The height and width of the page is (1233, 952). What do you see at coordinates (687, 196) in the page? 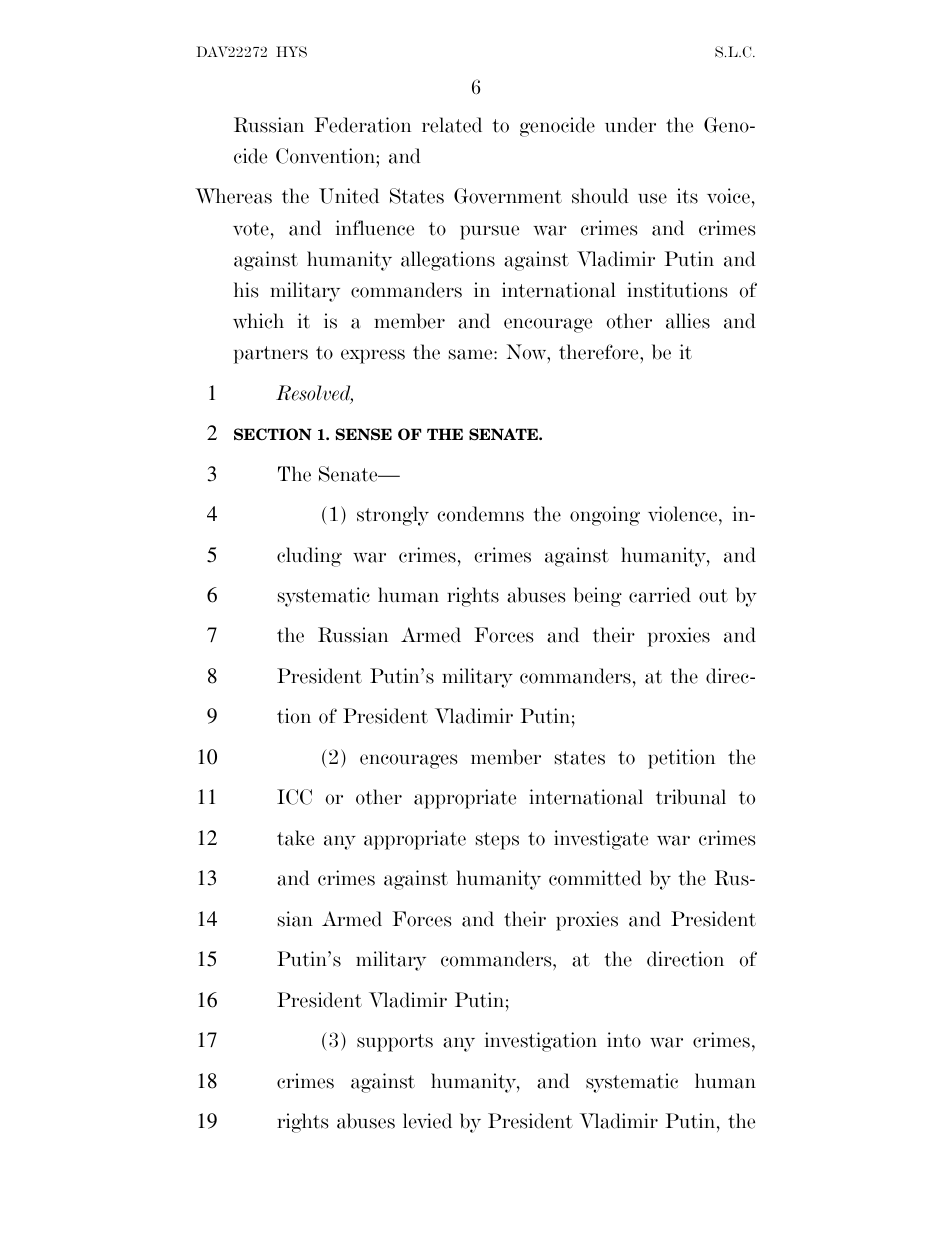
I see `its` at bounding box center [687, 196].
